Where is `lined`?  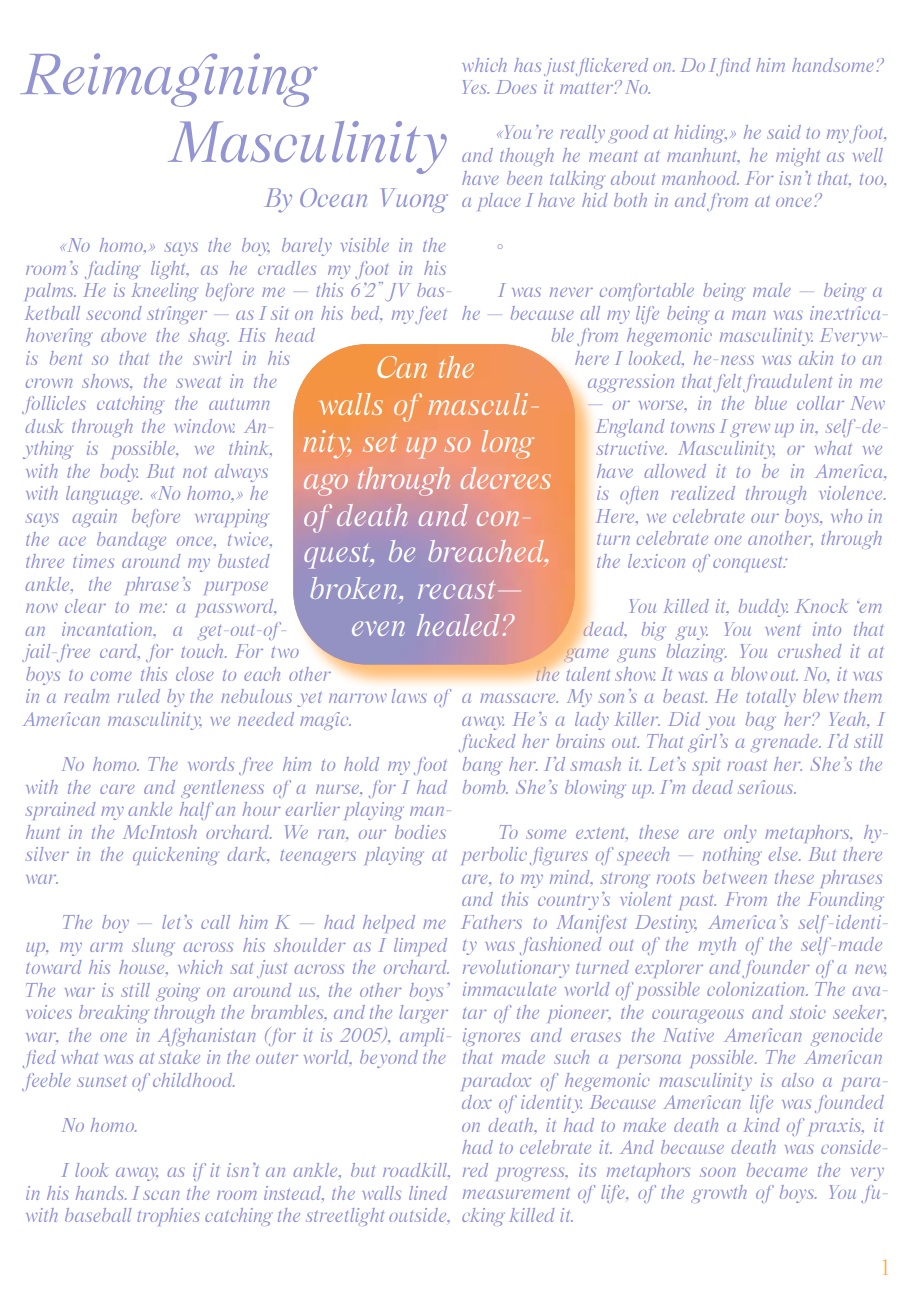
lined is located at coordinates (428, 1193).
